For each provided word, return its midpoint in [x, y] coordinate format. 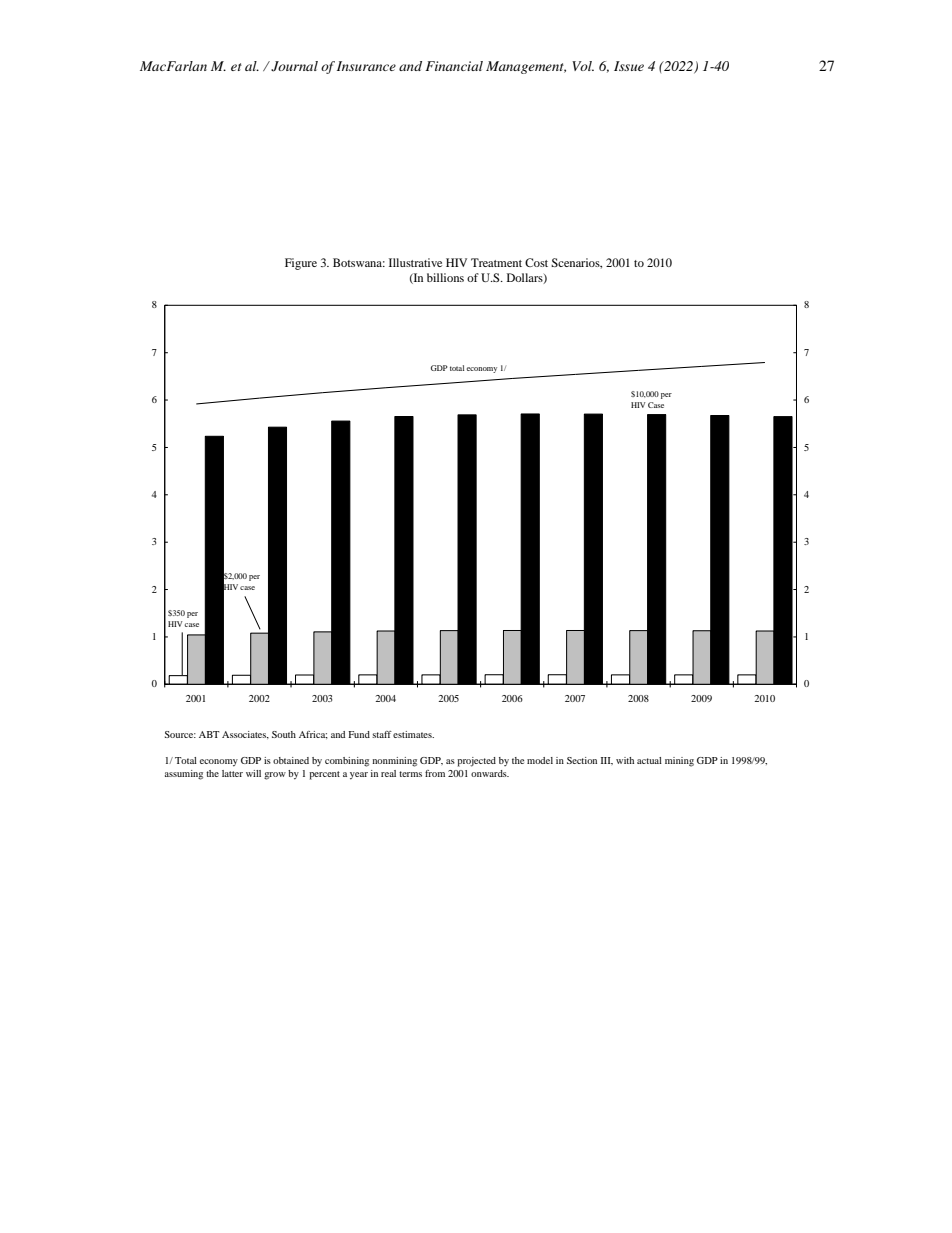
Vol [583, 66]
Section [582, 760]
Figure [301, 264]
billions [445, 277]
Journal [293, 66]
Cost [536, 262]
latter [232, 773]
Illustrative [415, 262]
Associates [245, 735]
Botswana [359, 262]
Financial [454, 66]
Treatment [496, 262]
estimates [413, 734]
